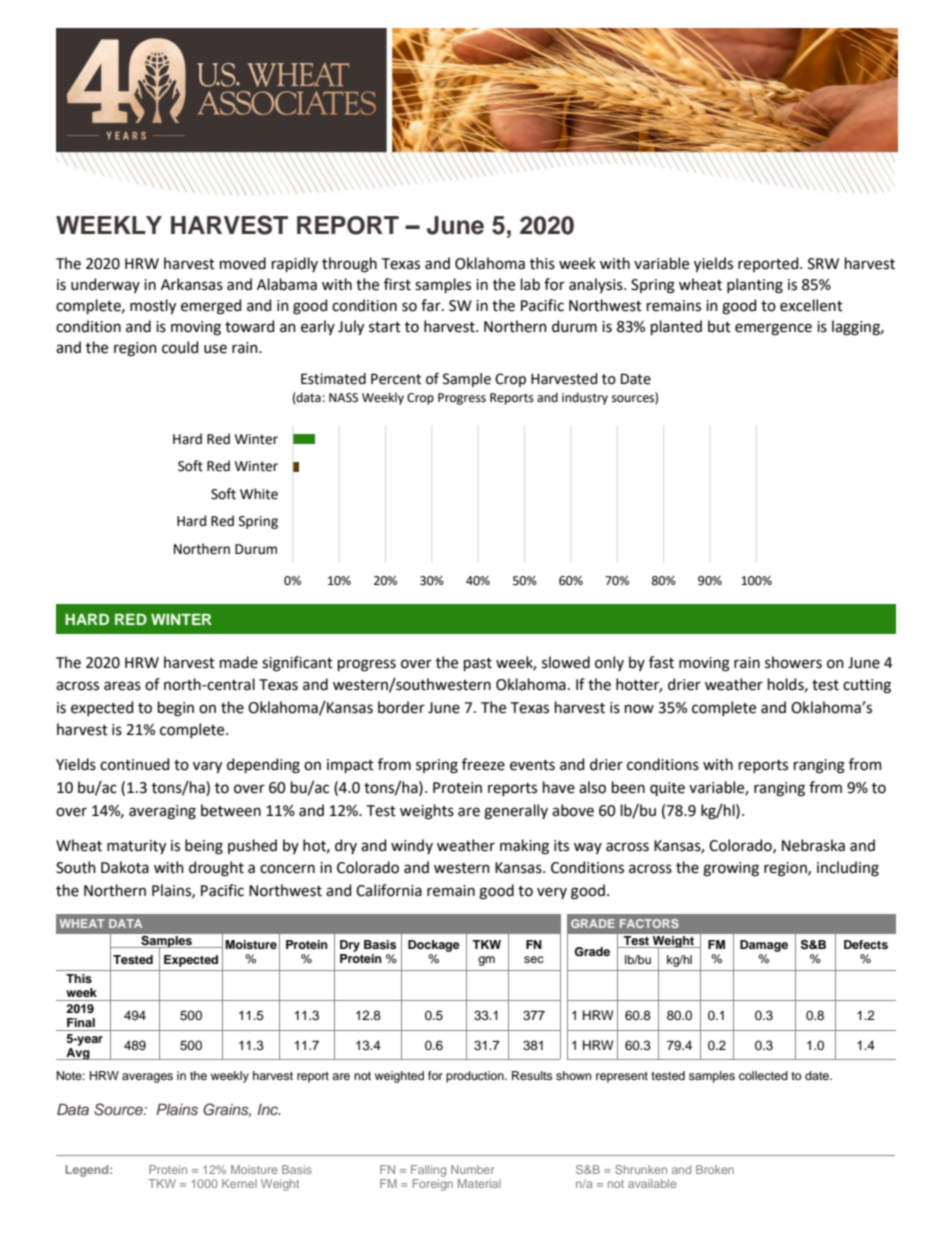 The height and width of the screenshot is (1233, 952). Describe the element at coordinates (432, 305) in the screenshot. I see `far` at that location.
